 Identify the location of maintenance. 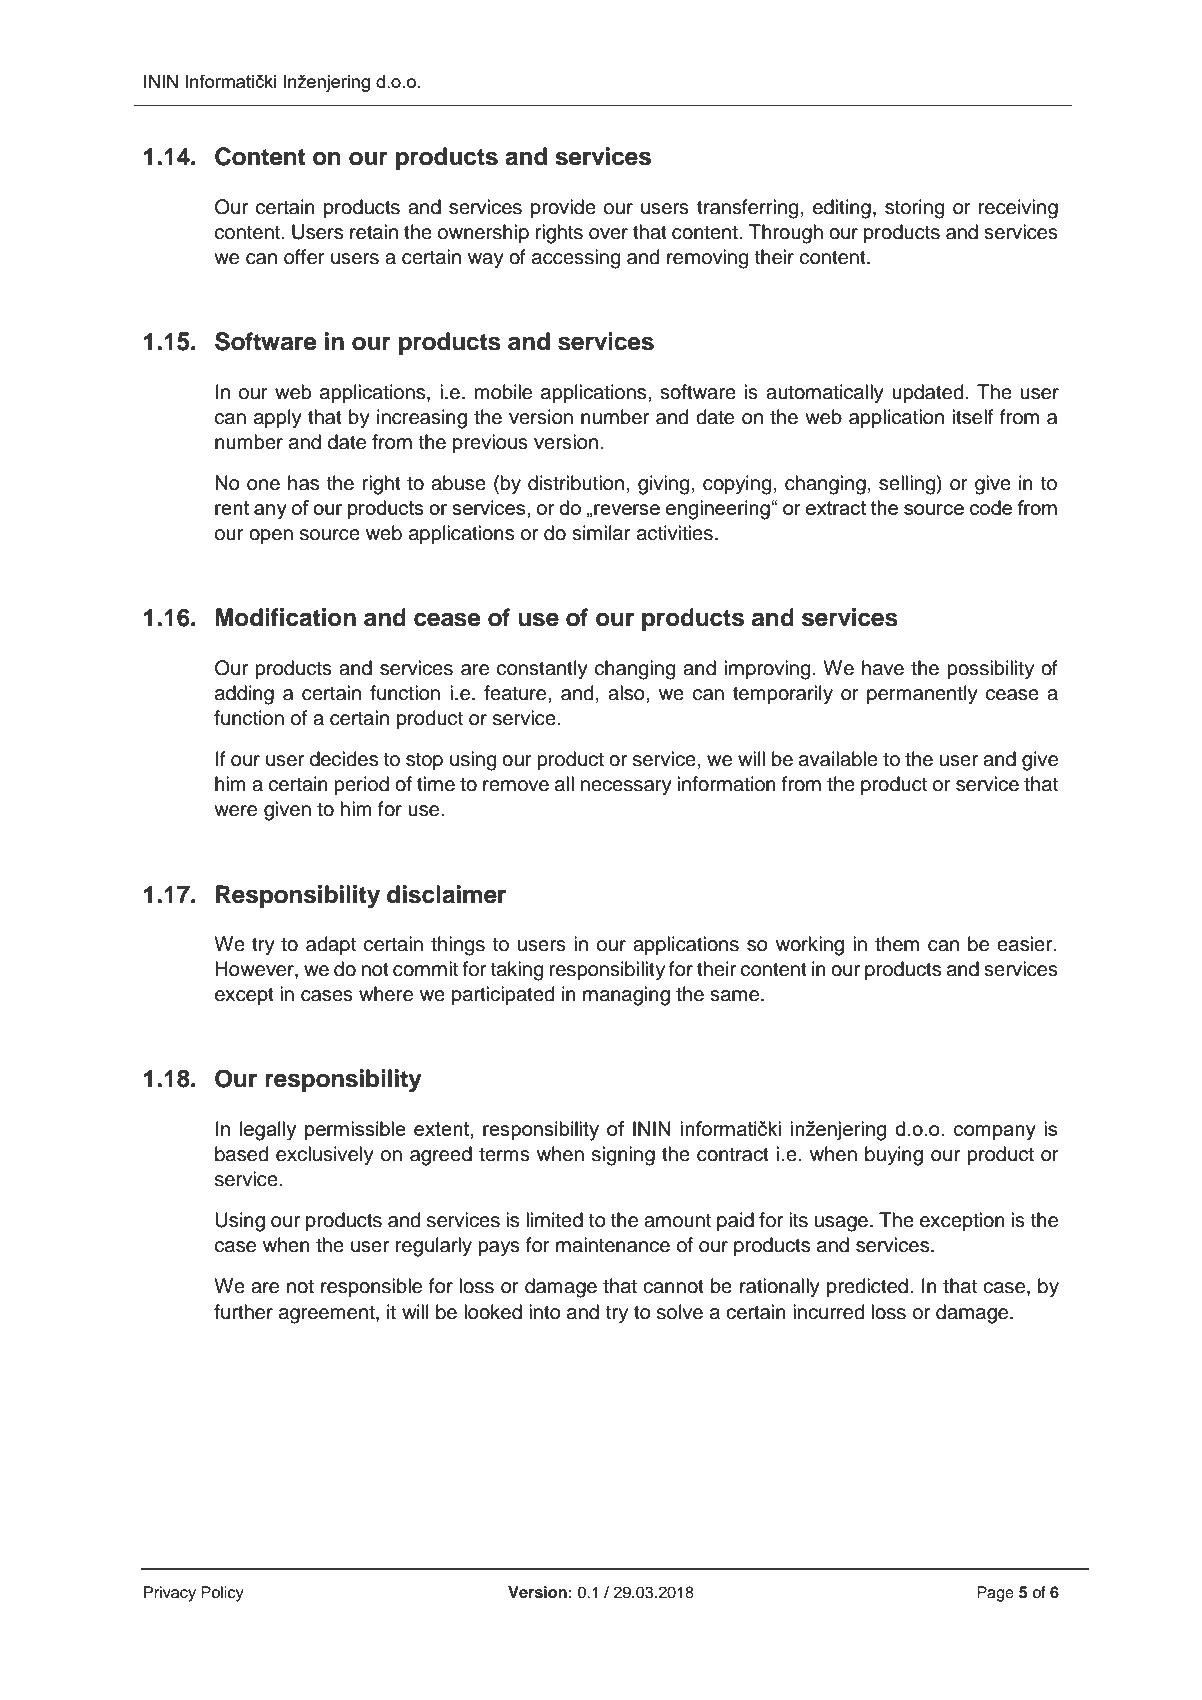
(613, 1245).
